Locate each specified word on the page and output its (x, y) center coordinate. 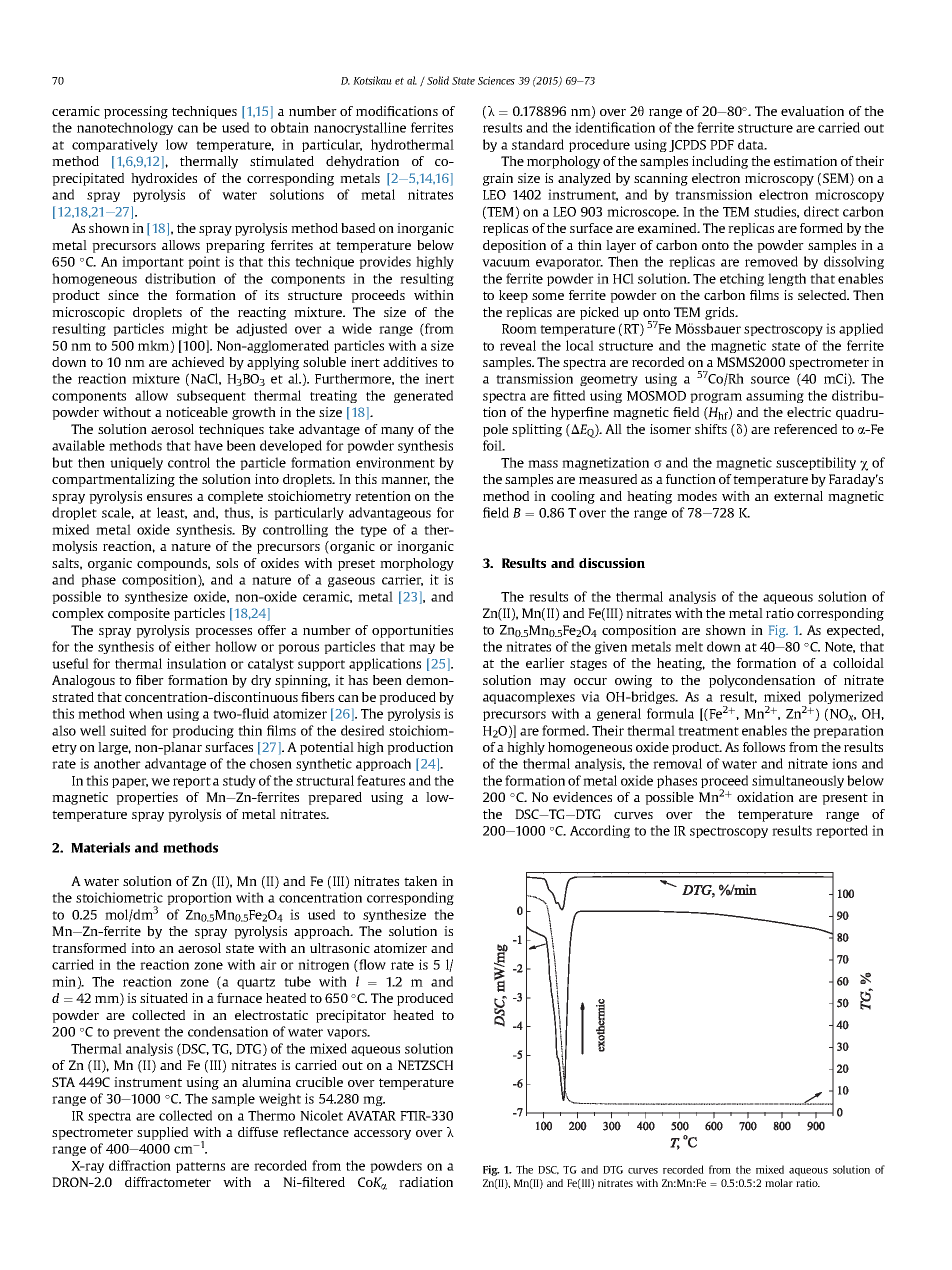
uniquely (136, 463)
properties (147, 798)
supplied (162, 1133)
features (381, 780)
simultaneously (798, 781)
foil (493, 445)
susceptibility (816, 463)
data (752, 144)
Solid (438, 80)
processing (136, 112)
